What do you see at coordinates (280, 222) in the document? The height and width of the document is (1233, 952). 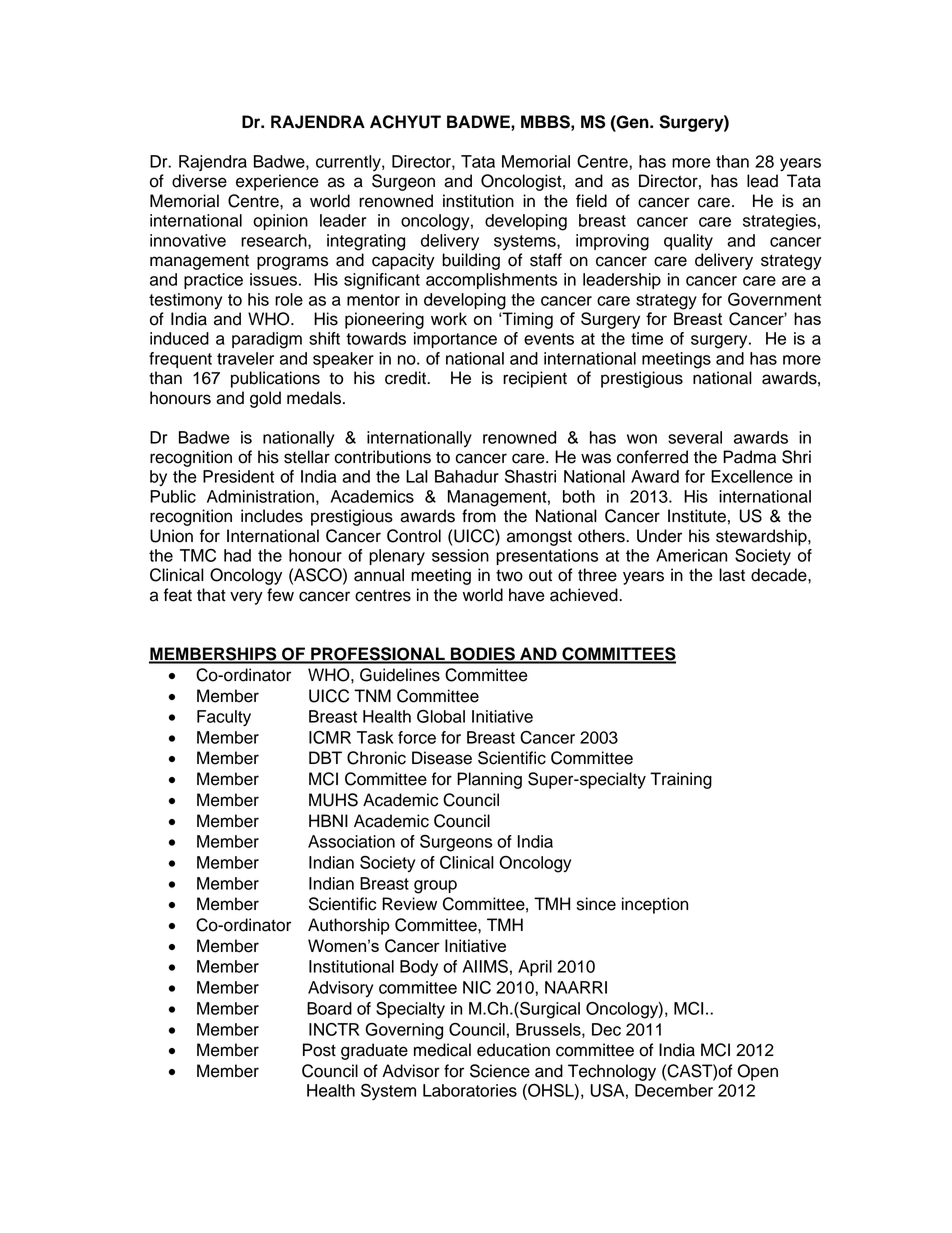 I see `opinion` at bounding box center [280, 222].
